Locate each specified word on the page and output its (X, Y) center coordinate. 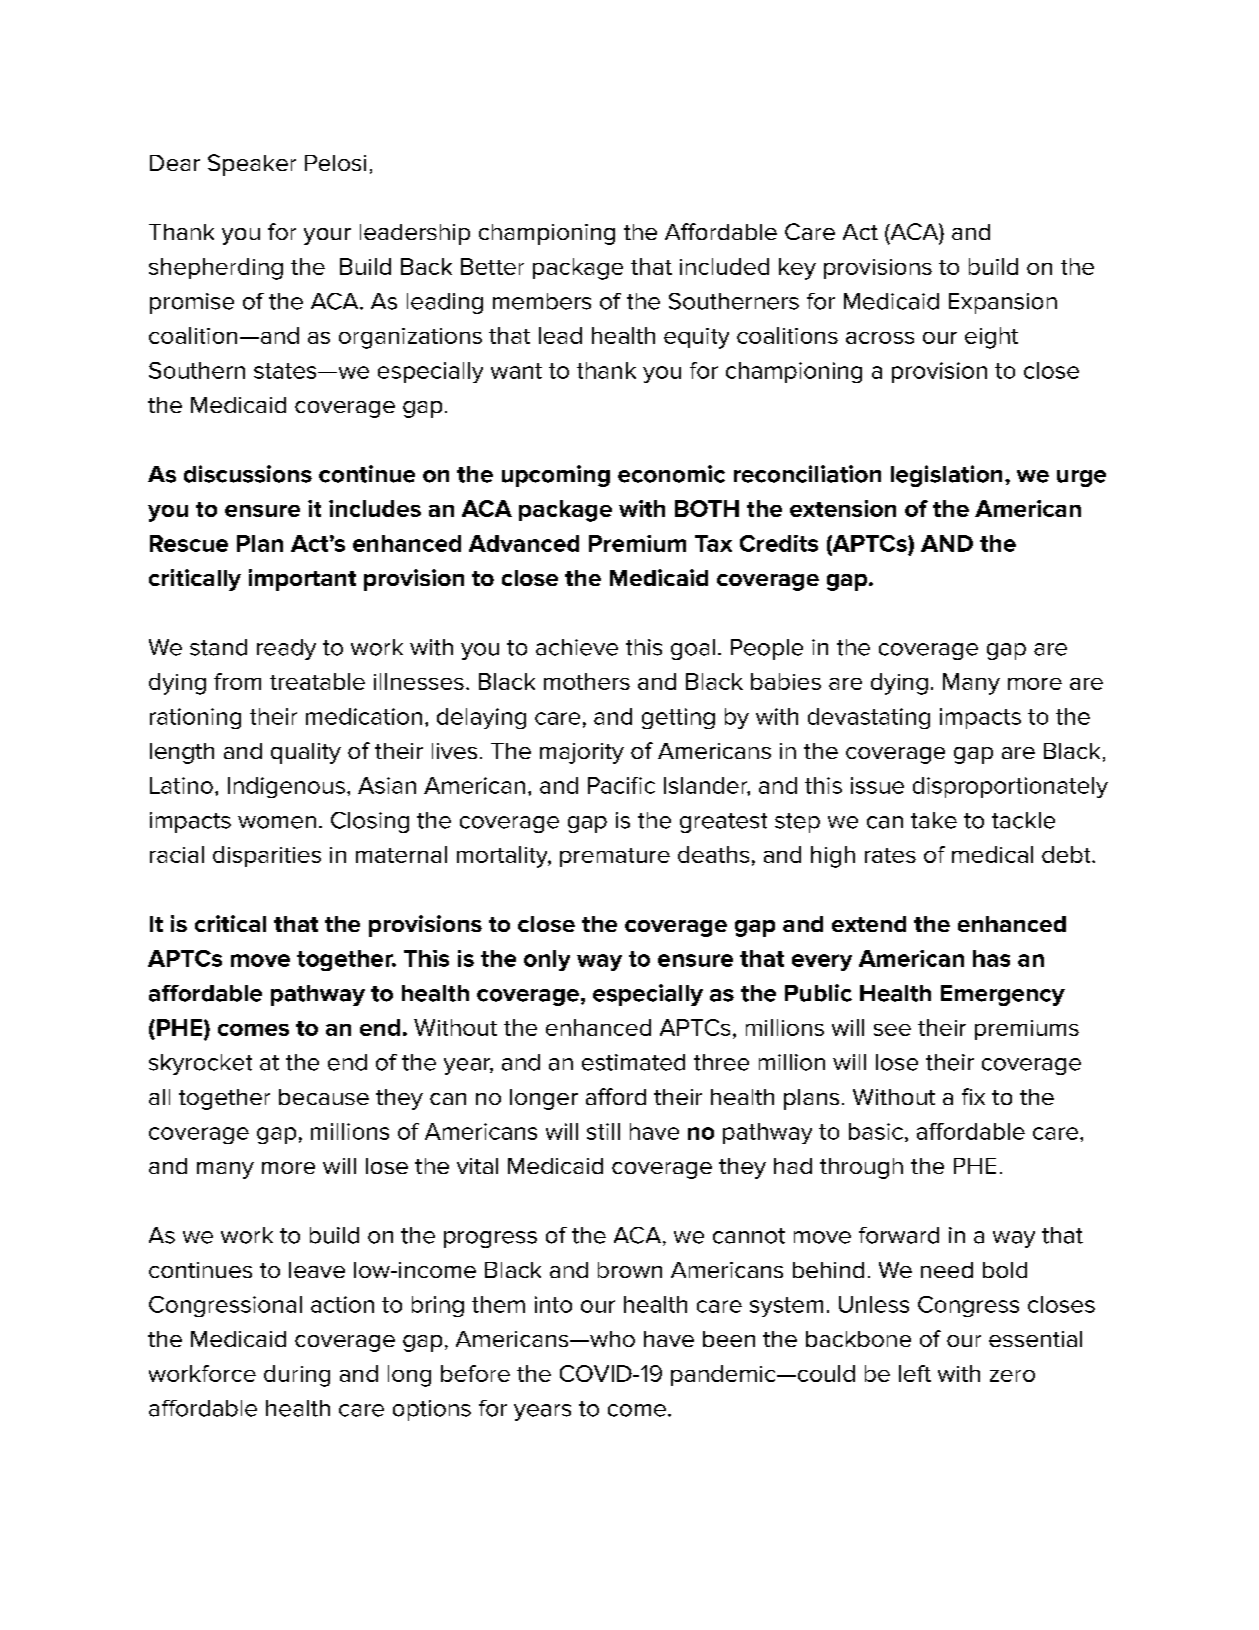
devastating (869, 718)
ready (286, 649)
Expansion (1003, 303)
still (603, 1131)
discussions (248, 474)
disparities (267, 856)
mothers (587, 681)
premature (615, 857)
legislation (946, 476)
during (297, 1376)
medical (992, 854)
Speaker (252, 165)
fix (973, 1096)
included (724, 266)
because (324, 1097)
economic (671, 474)
